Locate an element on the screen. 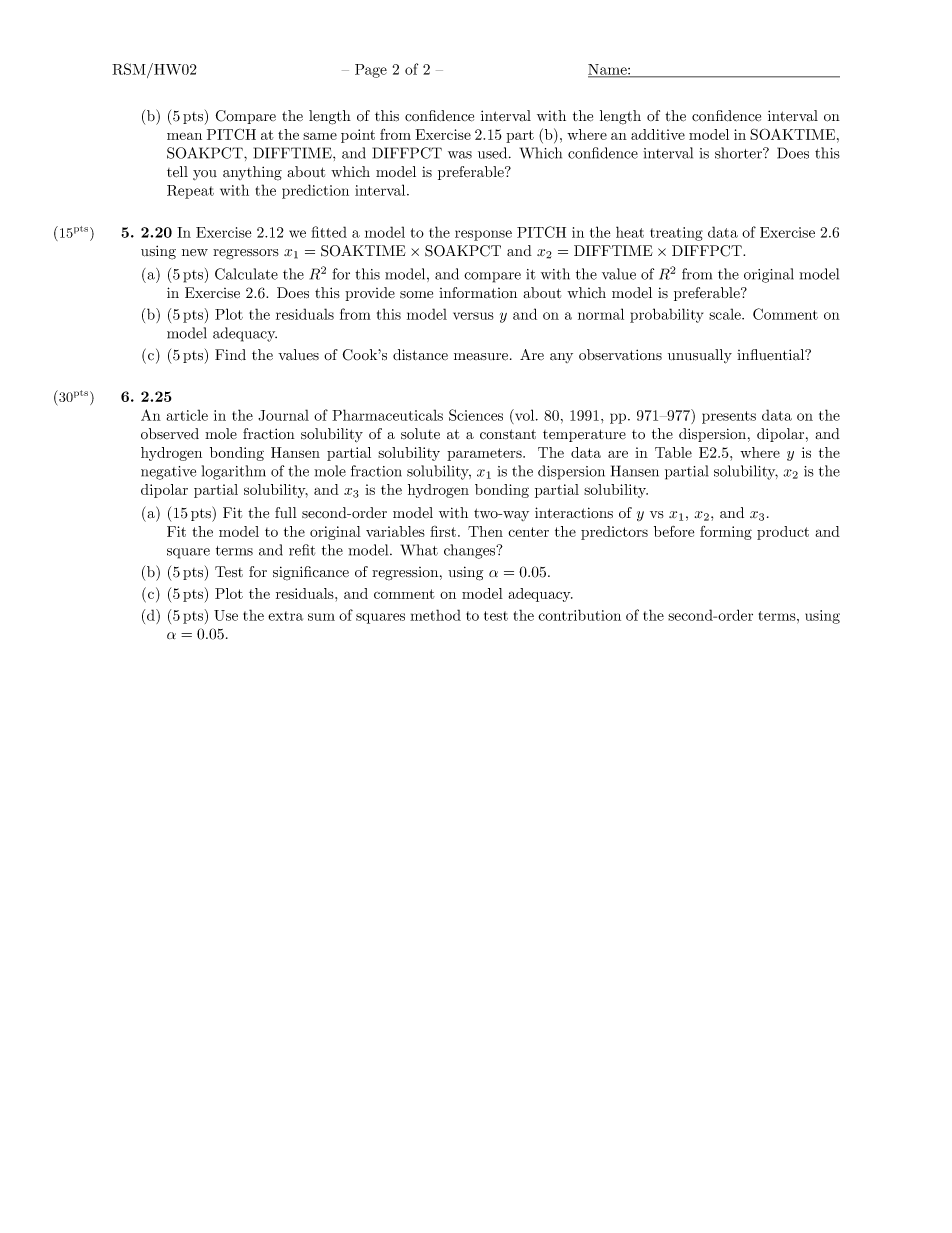 The height and width of the screenshot is (1233, 952). unusually is located at coordinates (700, 356).
